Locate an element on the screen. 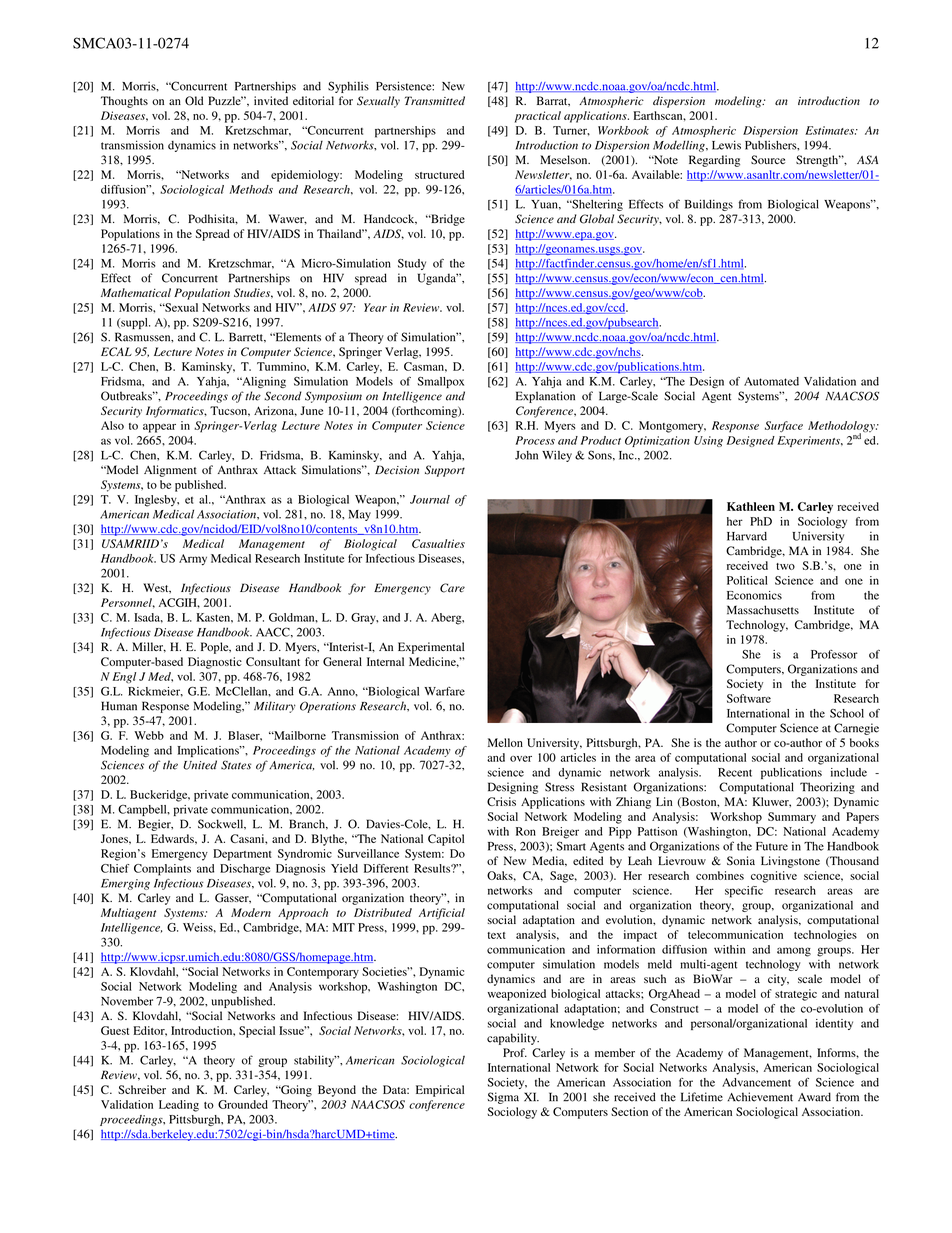  John is located at coordinates (526, 455).
